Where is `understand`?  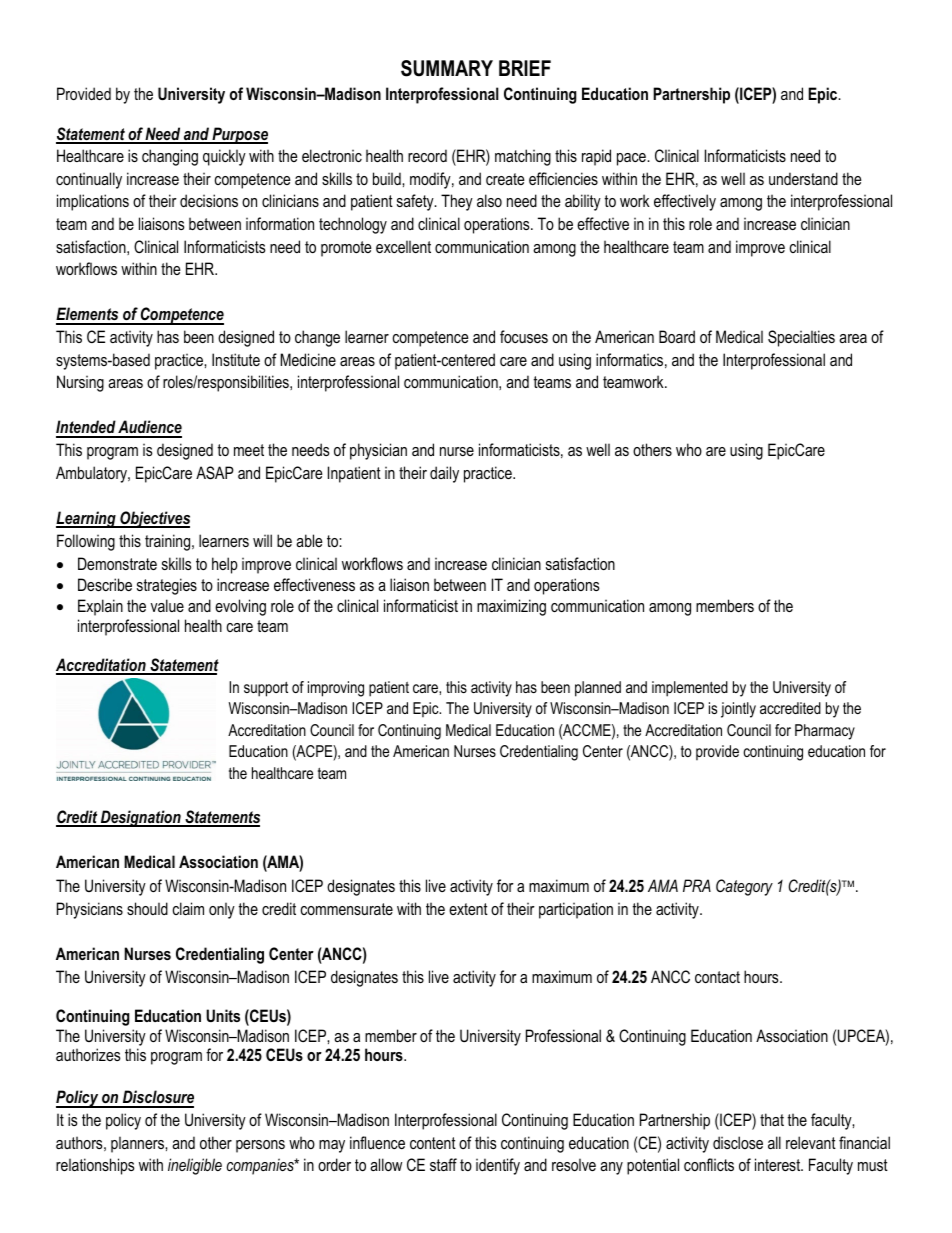 understand is located at coordinates (803, 178).
